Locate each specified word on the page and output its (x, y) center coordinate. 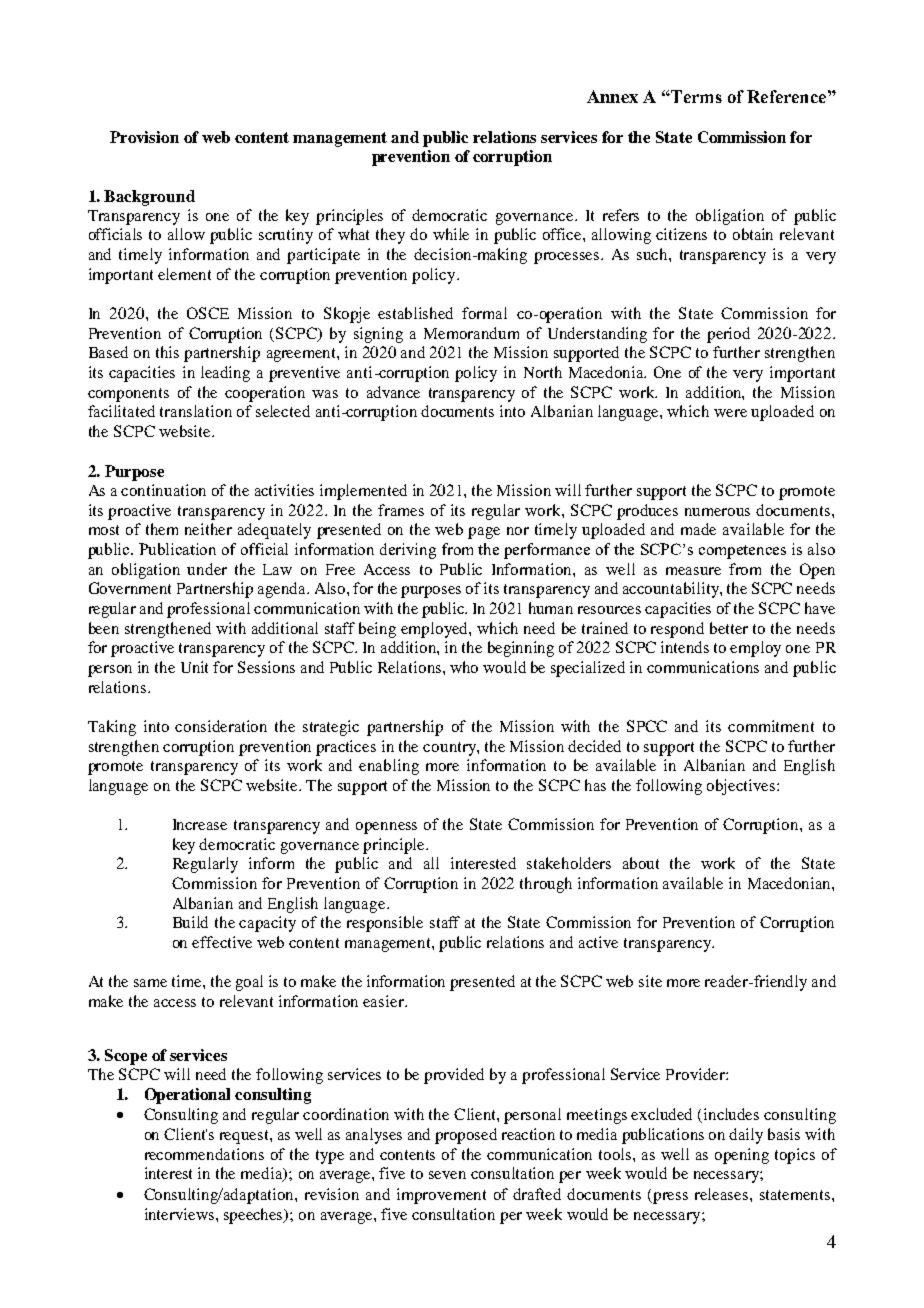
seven (447, 1175)
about (641, 863)
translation (196, 411)
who (464, 667)
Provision (144, 137)
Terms (695, 96)
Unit (194, 667)
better (729, 628)
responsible (385, 924)
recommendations (204, 1154)
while (451, 234)
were (730, 413)
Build (190, 922)
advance (393, 392)
